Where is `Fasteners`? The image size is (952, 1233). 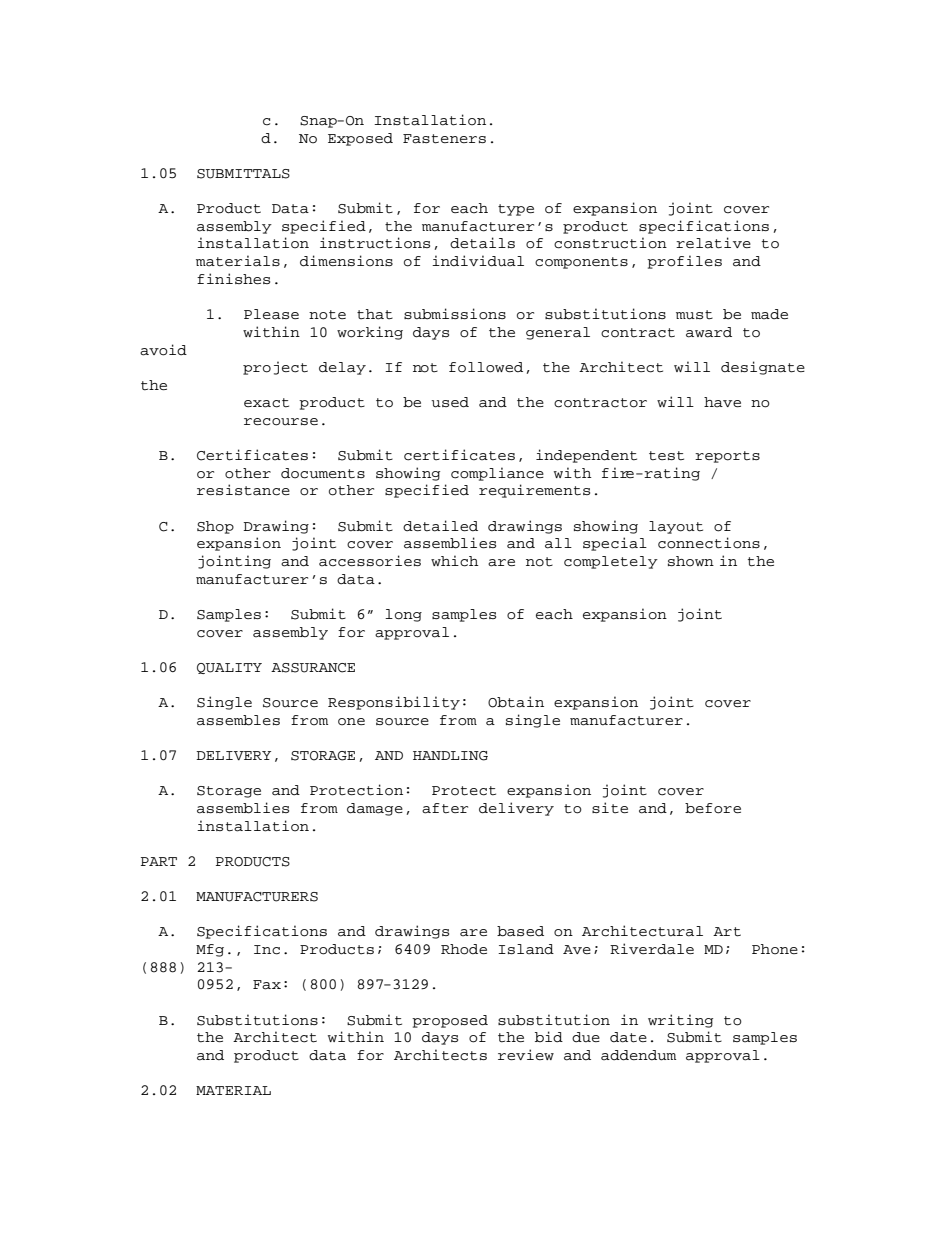
Fasteners is located at coordinates (444, 139).
